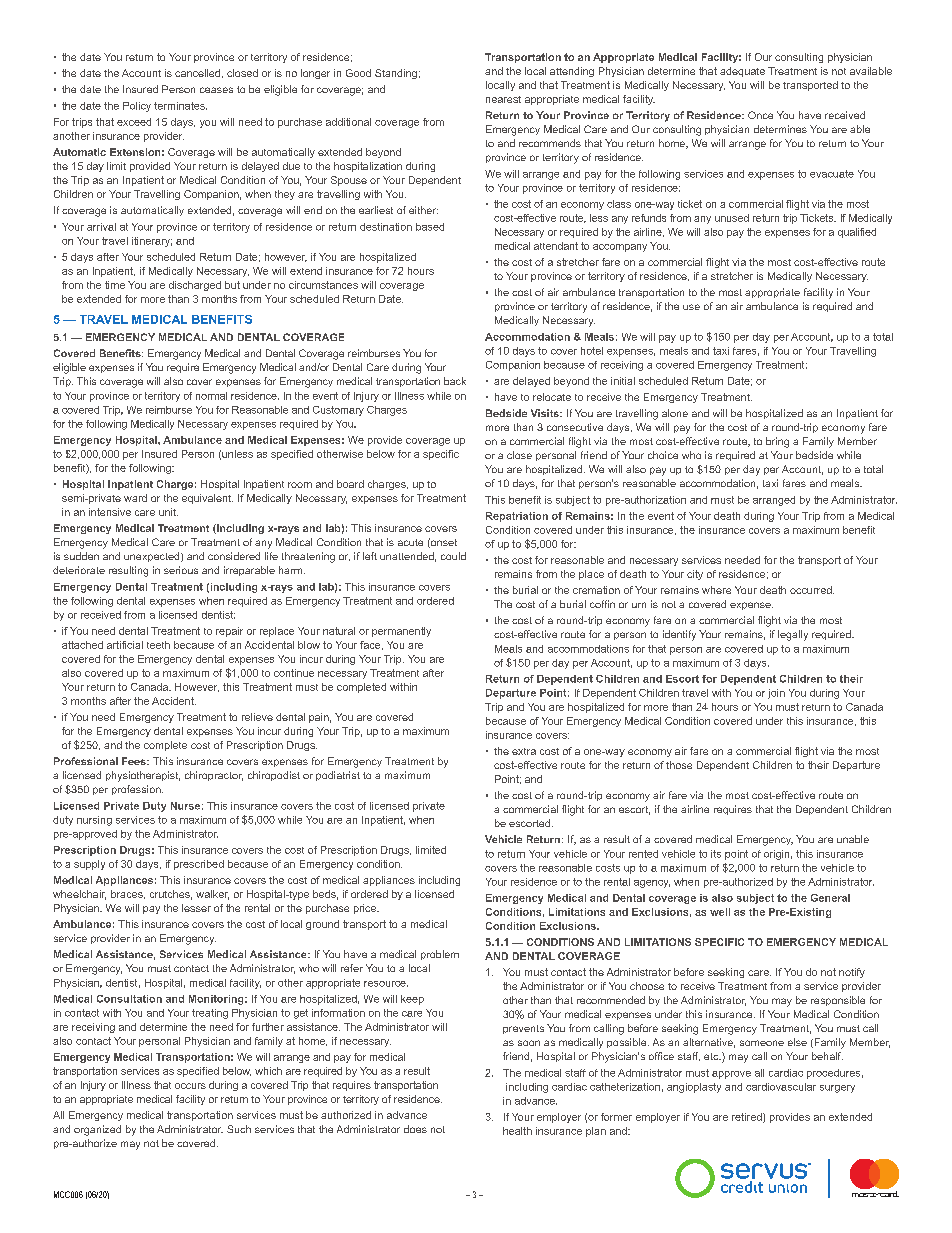  Describe the element at coordinates (675, 413) in the screenshot. I see `alone` at that location.
